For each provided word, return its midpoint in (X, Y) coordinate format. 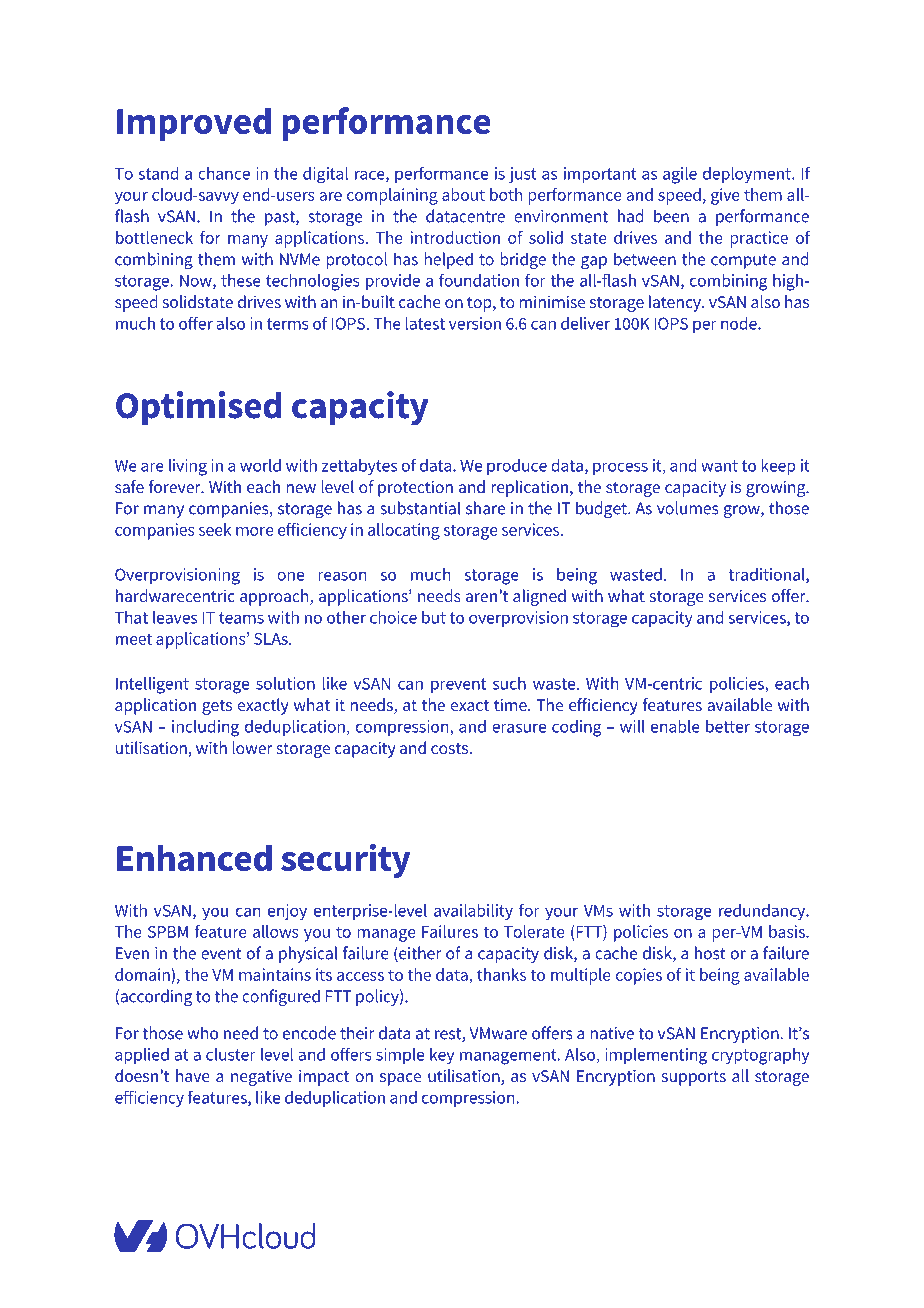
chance (224, 173)
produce (517, 467)
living (188, 467)
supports (694, 1078)
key (442, 1056)
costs (451, 748)
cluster (231, 1054)
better (728, 726)
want (719, 466)
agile (680, 175)
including (205, 728)
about (463, 194)
